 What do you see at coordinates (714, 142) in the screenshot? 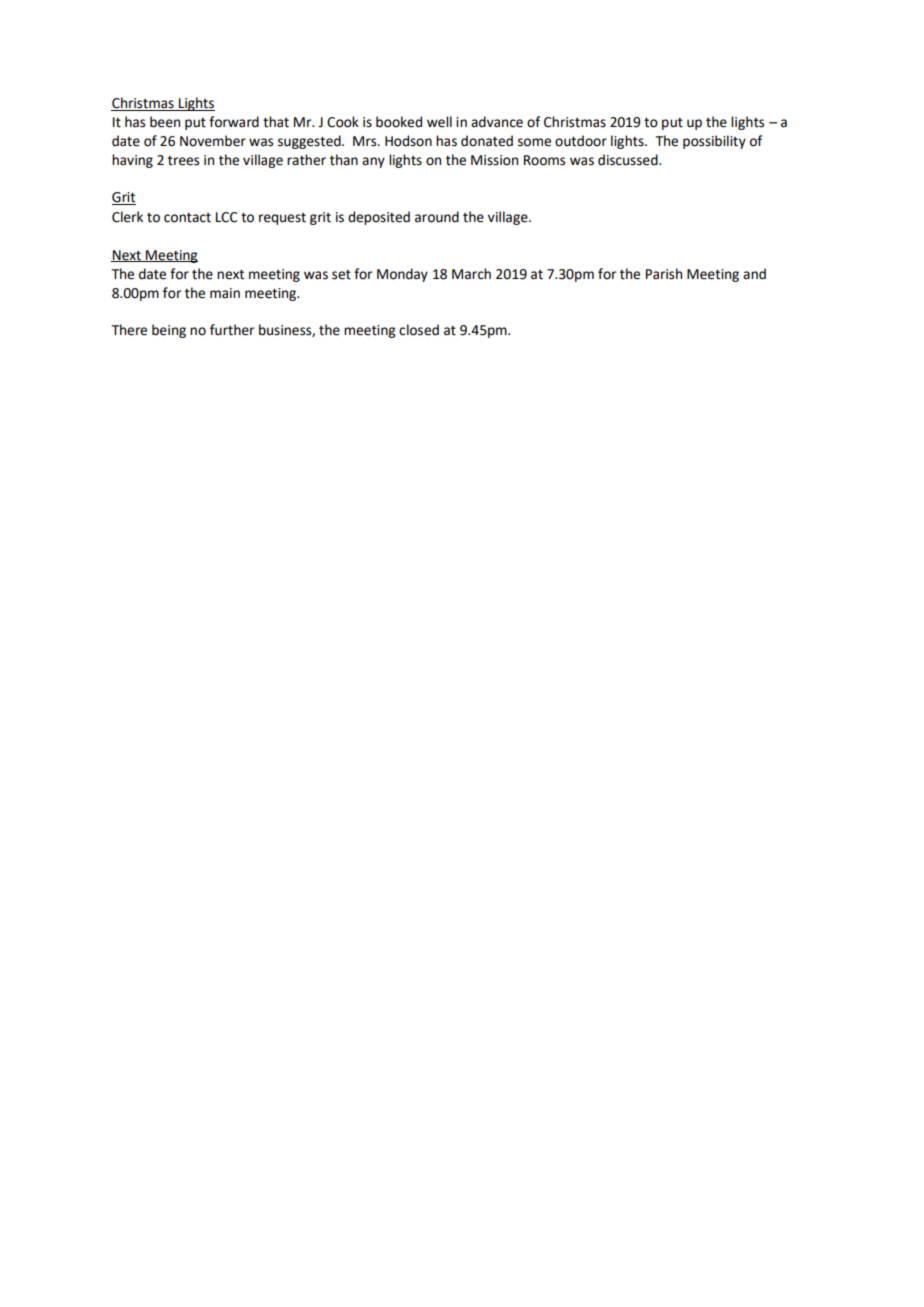
I see `possibility` at bounding box center [714, 142].
